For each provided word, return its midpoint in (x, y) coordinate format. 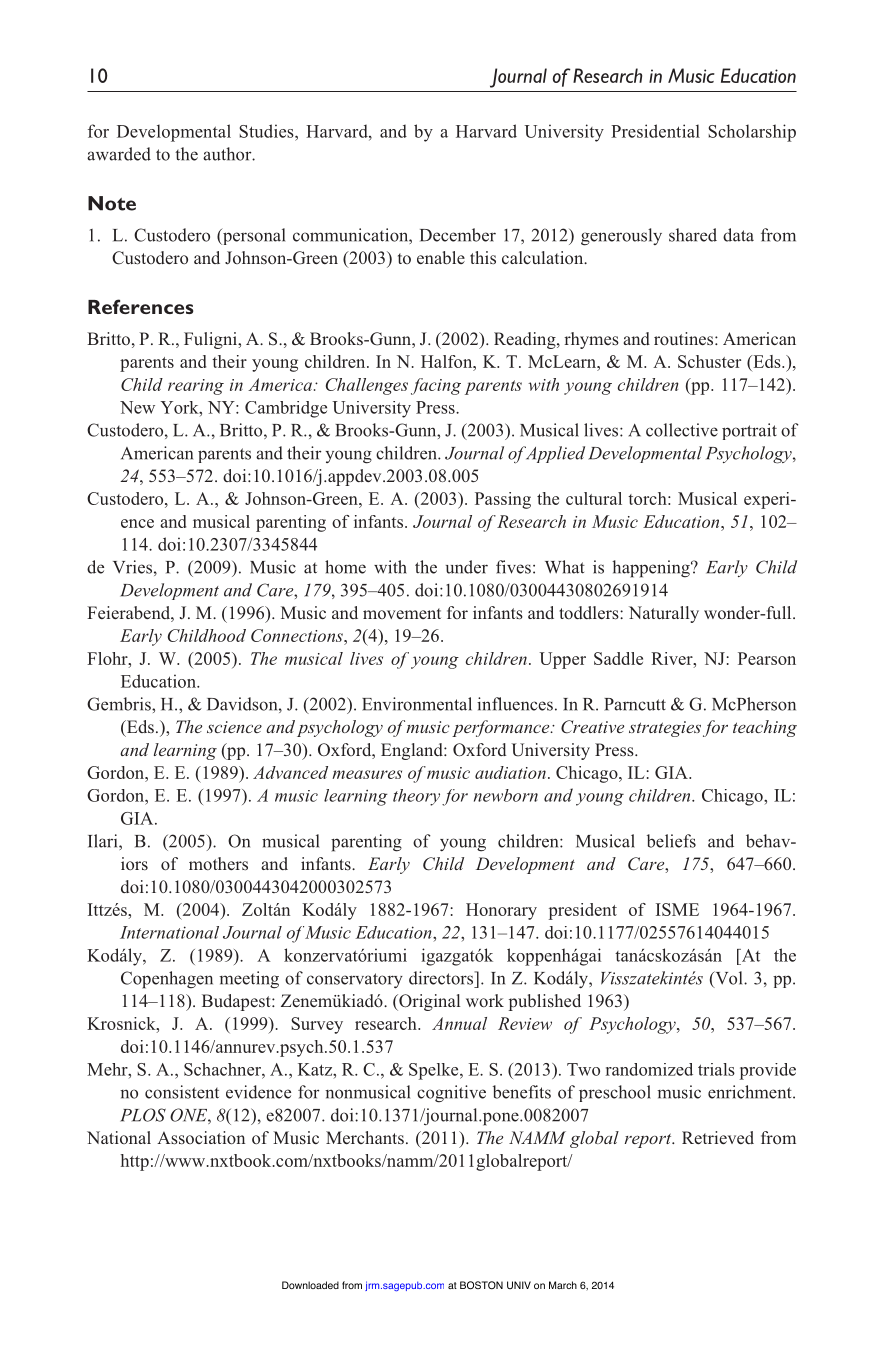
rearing (196, 387)
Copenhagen (167, 980)
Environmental (417, 704)
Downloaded (310, 1285)
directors (442, 978)
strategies (665, 729)
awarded (119, 154)
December (458, 235)
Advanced (290, 772)
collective (682, 430)
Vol (729, 979)
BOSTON (481, 1285)
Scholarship (752, 133)
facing (436, 386)
